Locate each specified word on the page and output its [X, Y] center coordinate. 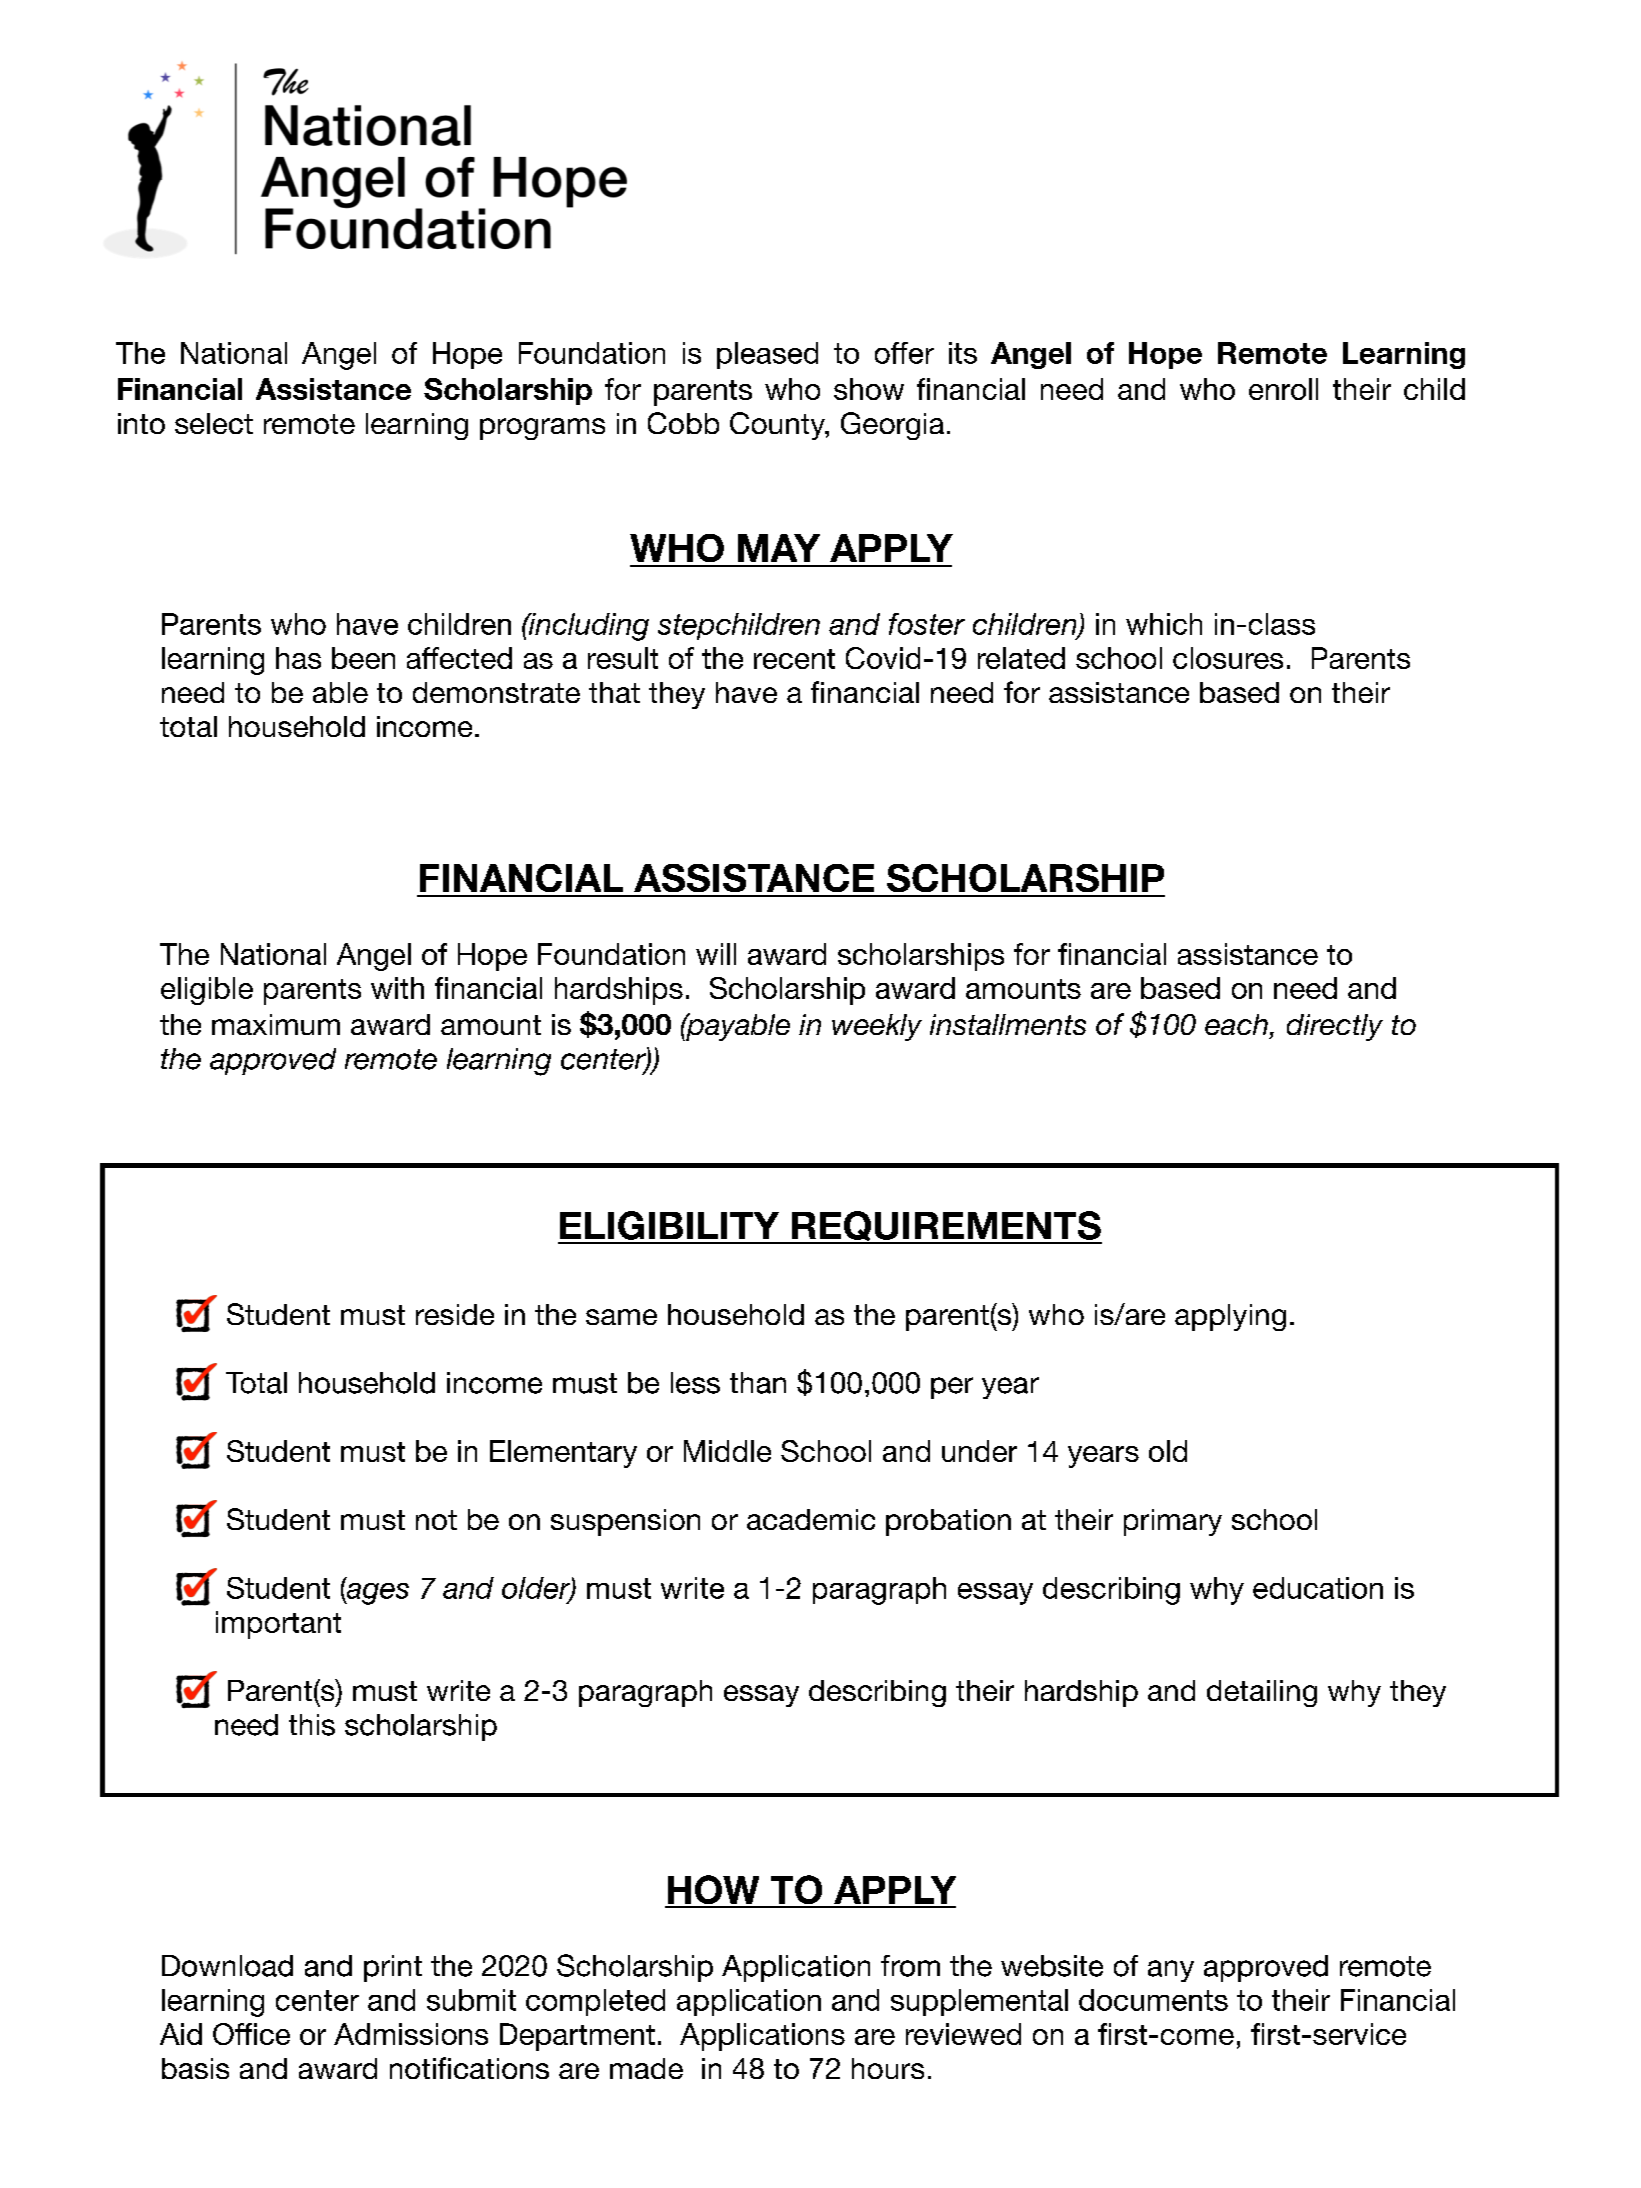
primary [1173, 1522]
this [312, 1725]
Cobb [683, 423]
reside [455, 1314]
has [298, 658]
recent [794, 659]
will [716, 954]
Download [227, 1966]
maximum [276, 1024]
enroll [1283, 389]
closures [1228, 658]
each [1236, 1024]
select [214, 423]
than [758, 1383]
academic [811, 1519]
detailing [1262, 1693]
